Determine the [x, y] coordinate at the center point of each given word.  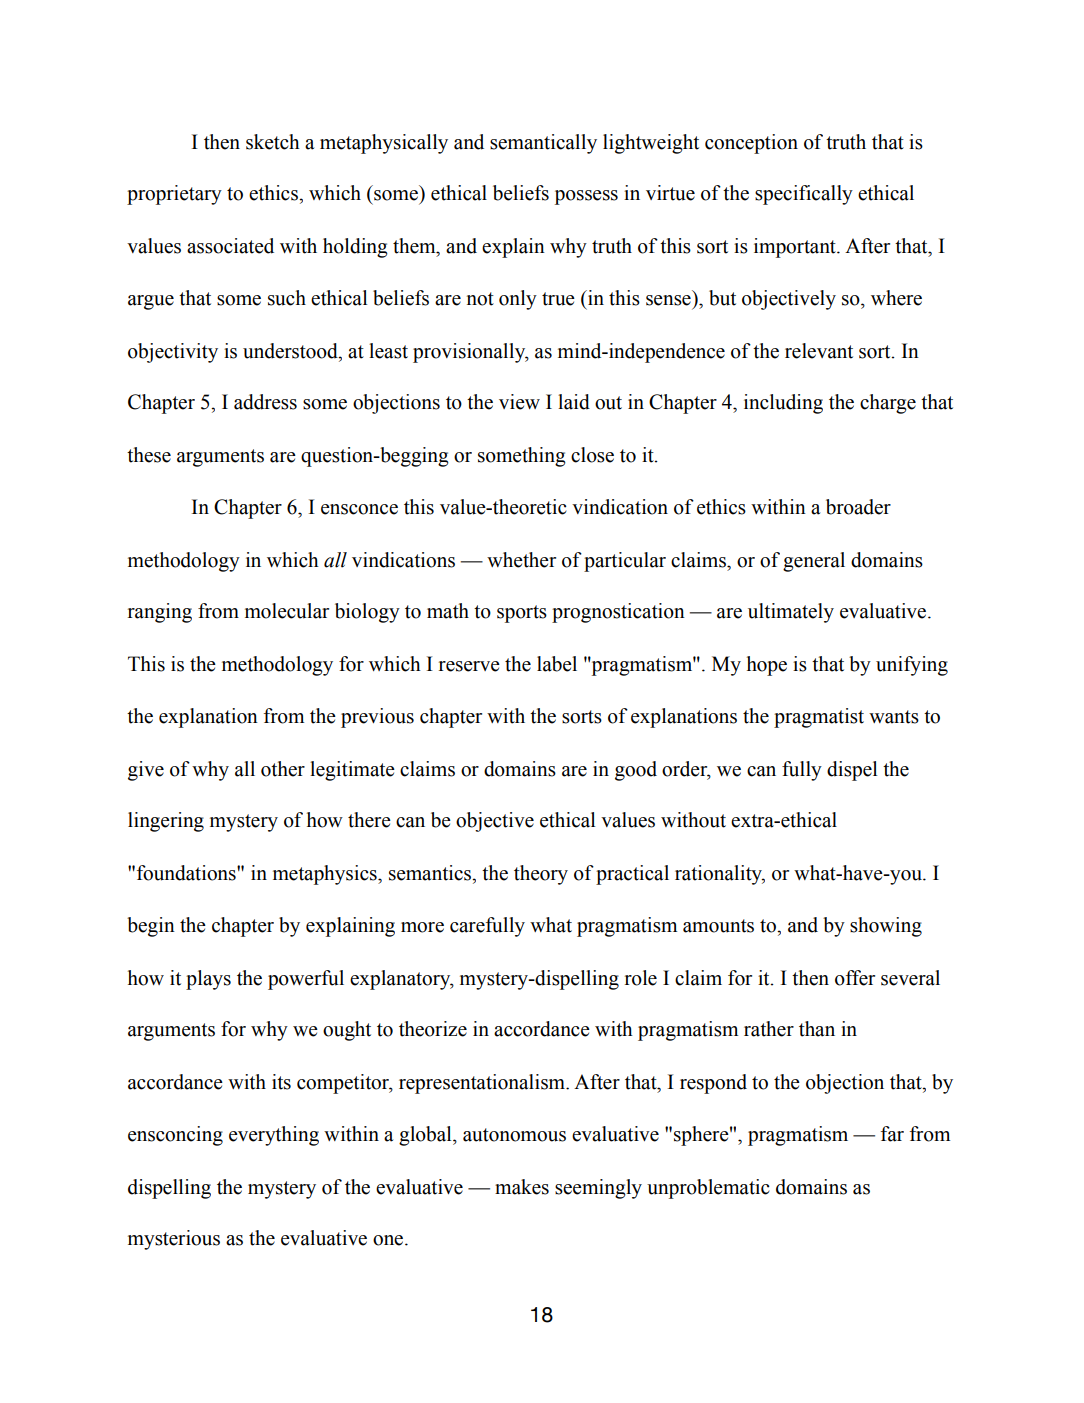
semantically [543, 144]
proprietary [174, 195]
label [557, 664]
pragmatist [819, 718]
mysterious [174, 1240]
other [283, 769]
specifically [804, 195]
